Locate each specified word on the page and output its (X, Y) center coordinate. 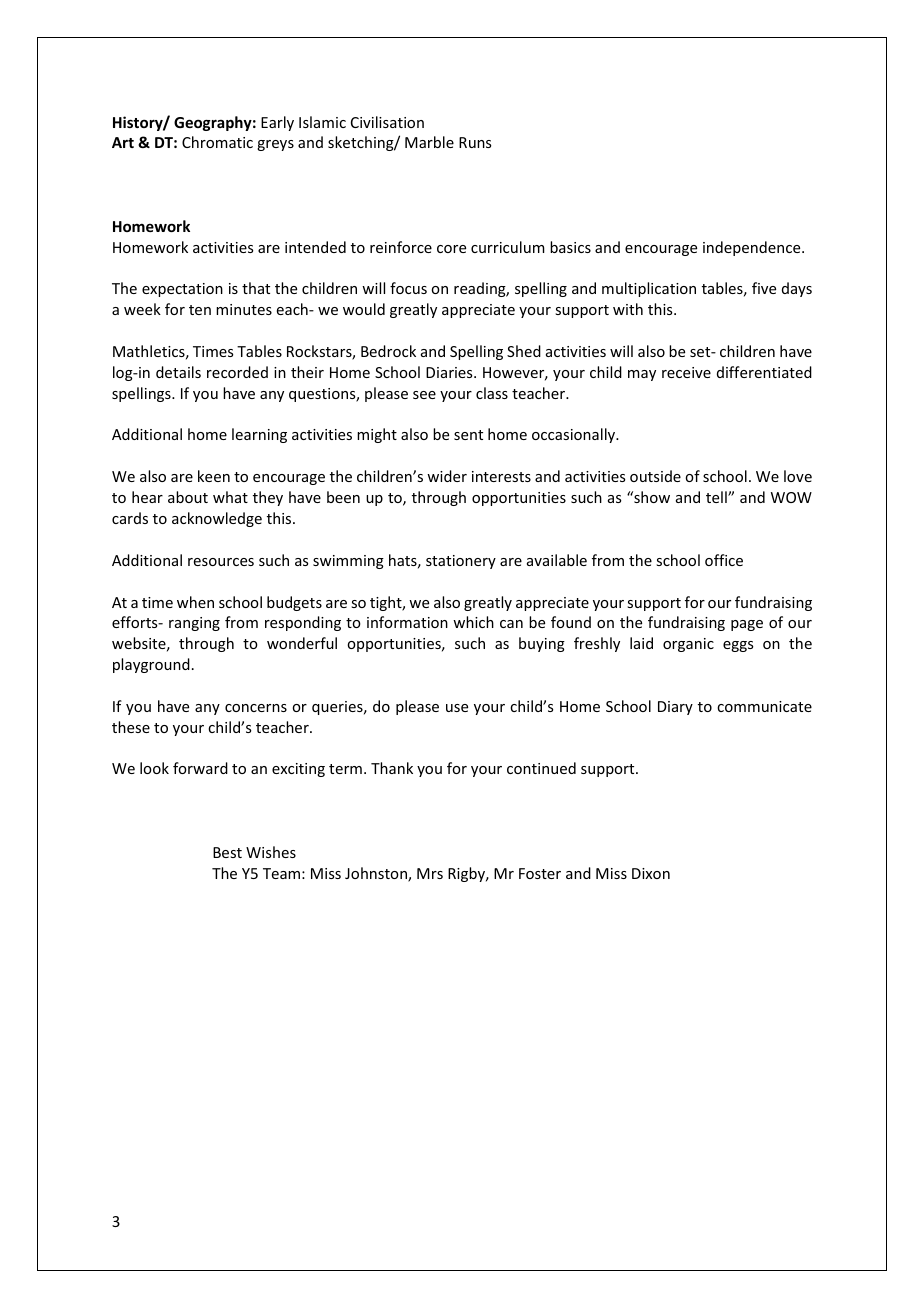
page (747, 625)
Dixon (651, 873)
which (473, 622)
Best (227, 852)
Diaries (450, 372)
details (178, 372)
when (195, 602)
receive (686, 372)
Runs (475, 142)
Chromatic (217, 142)
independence (753, 248)
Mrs (430, 873)
